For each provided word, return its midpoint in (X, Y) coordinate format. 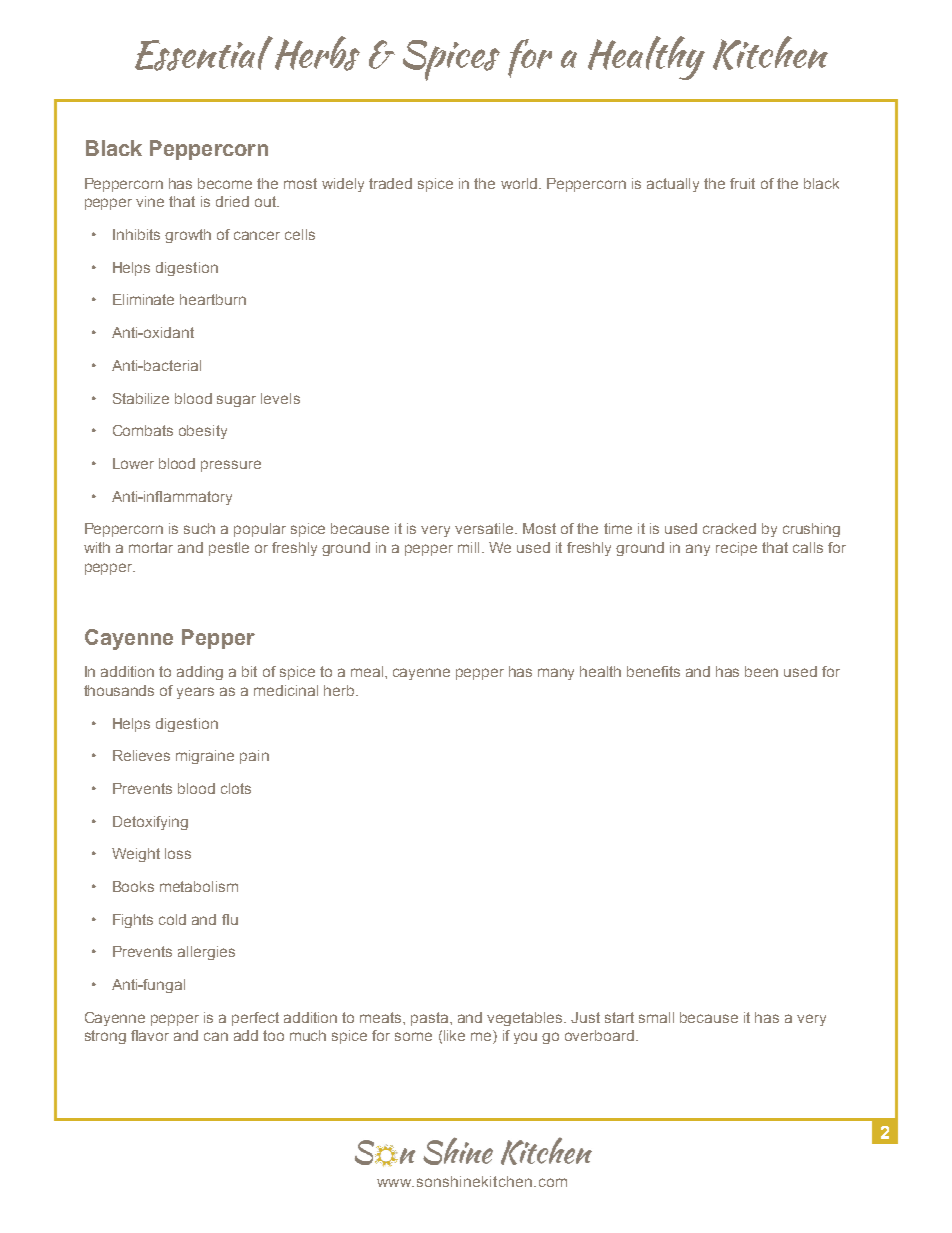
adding (200, 673)
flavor (150, 1035)
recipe (736, 549)
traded (390, 183)
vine (150, 201)
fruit (742, 183)
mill (468, 547)
